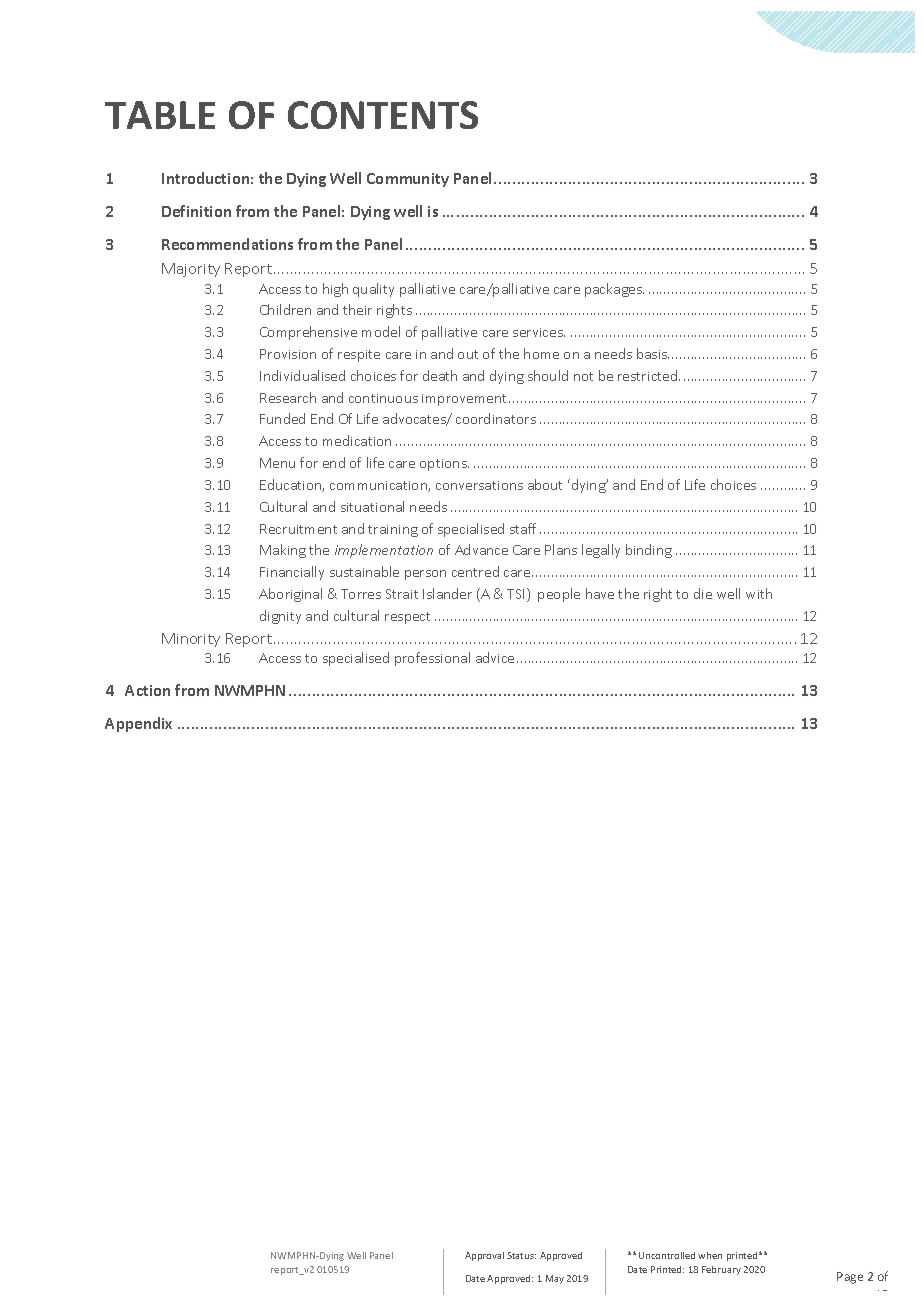  I want to click on with, so click(759, 593).
